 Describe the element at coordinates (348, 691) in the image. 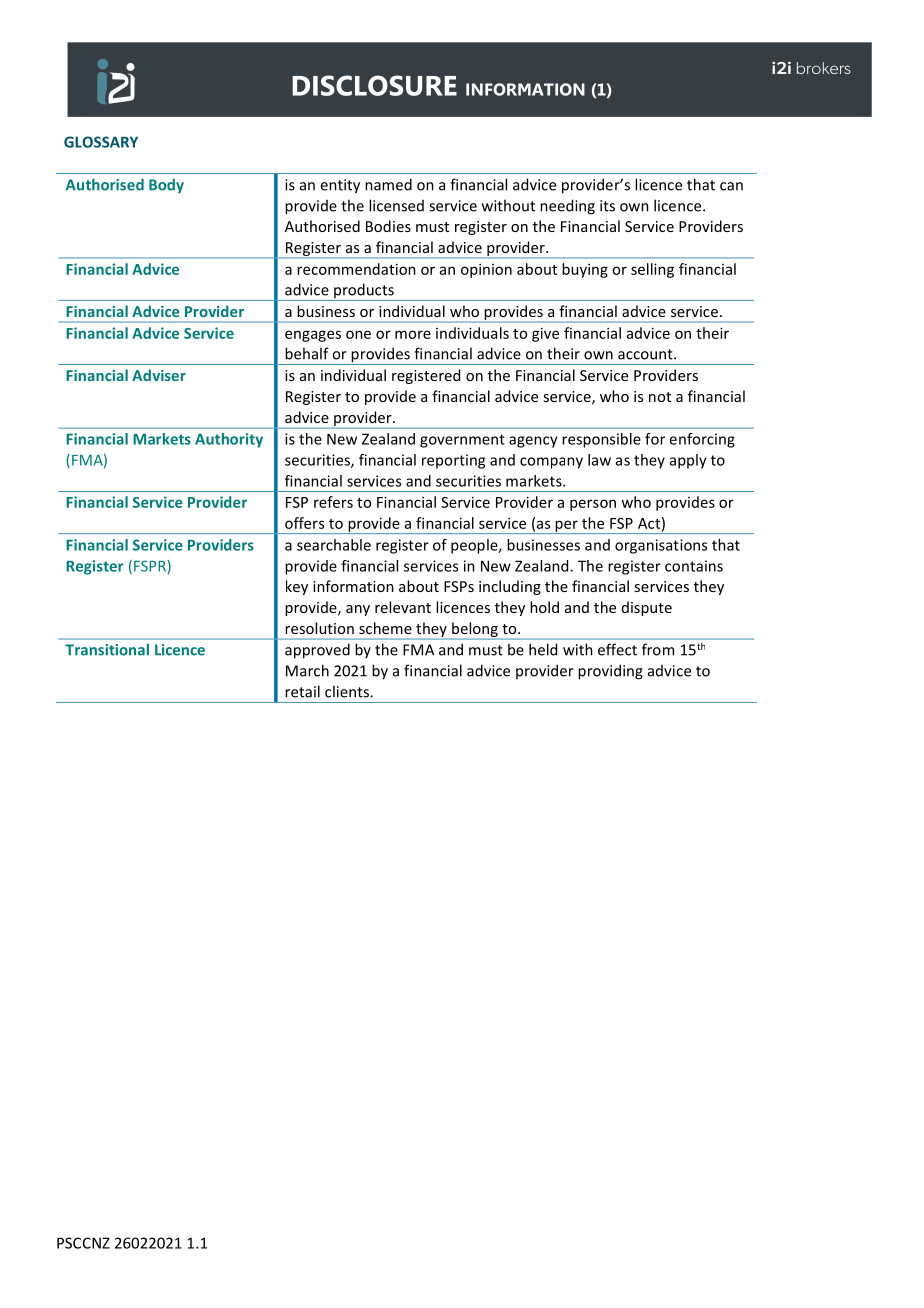

I see `clients` at that location.
